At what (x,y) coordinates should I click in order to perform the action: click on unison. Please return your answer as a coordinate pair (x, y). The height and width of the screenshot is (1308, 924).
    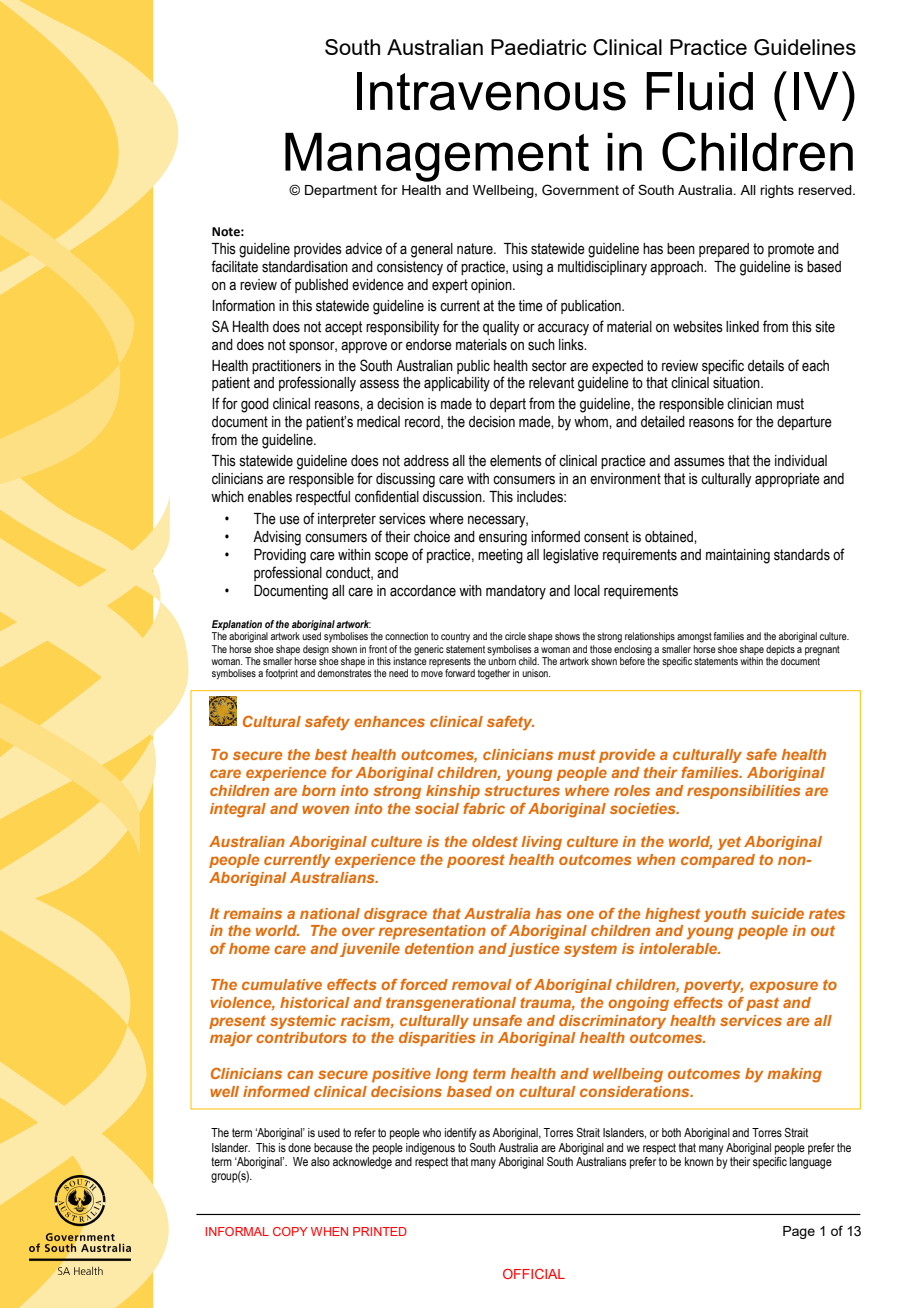
    Looking at the image, I should click on (536, 673).
